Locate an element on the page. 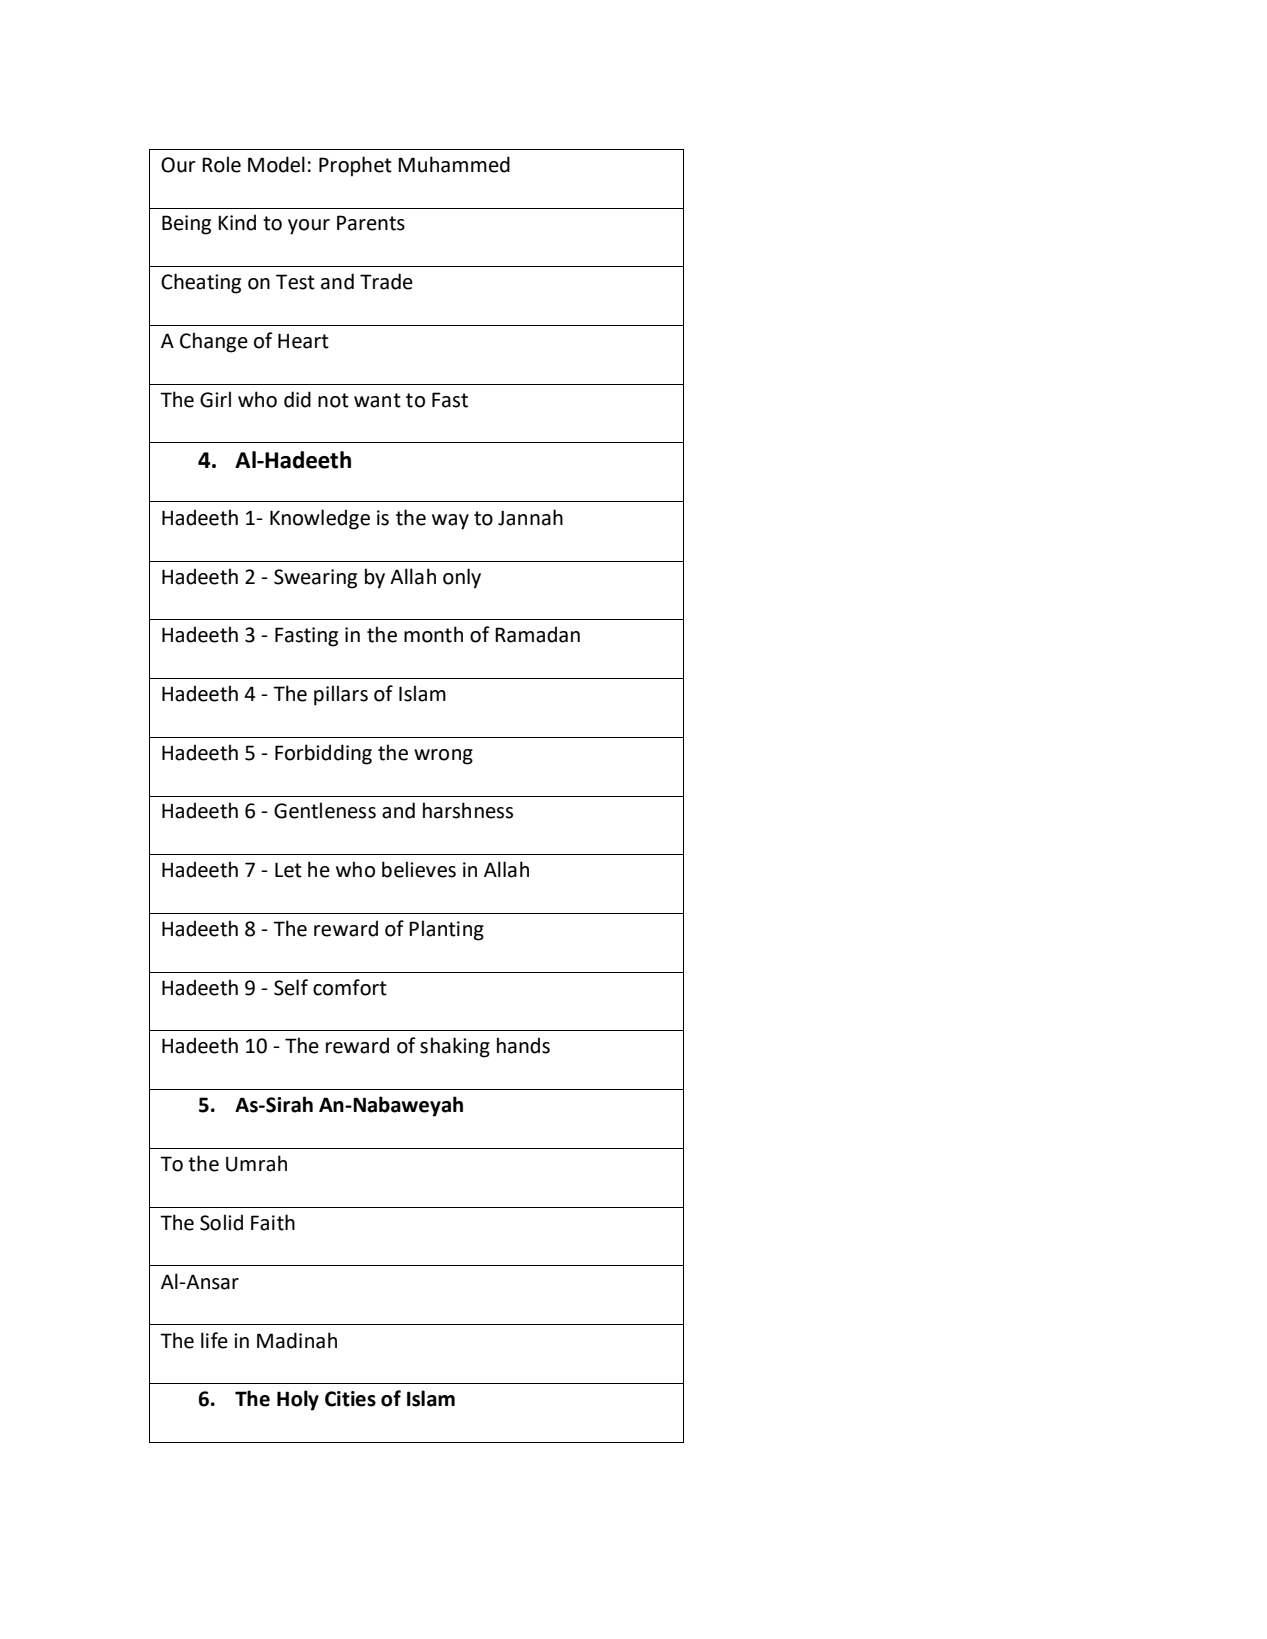  Kind is located at coordinates (237, 222).
